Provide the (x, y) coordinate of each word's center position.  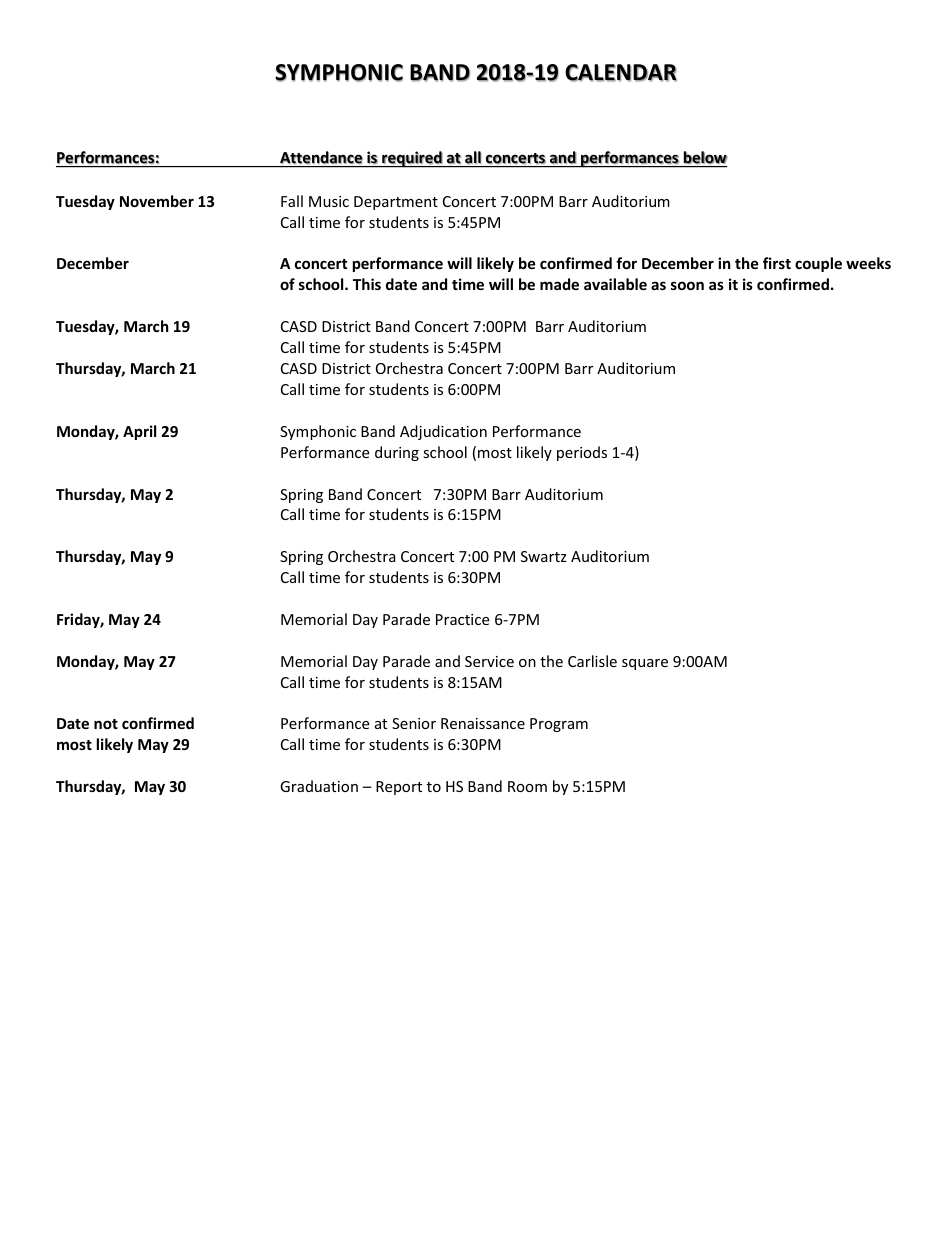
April (139, 432)
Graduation (319, 786)
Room (527, 786)
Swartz (544, 556)
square (645, 664)
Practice (462, 619)
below (705, 159)
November (157, 201)
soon (687, 285)
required (412, 159)
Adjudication (443, 432)
